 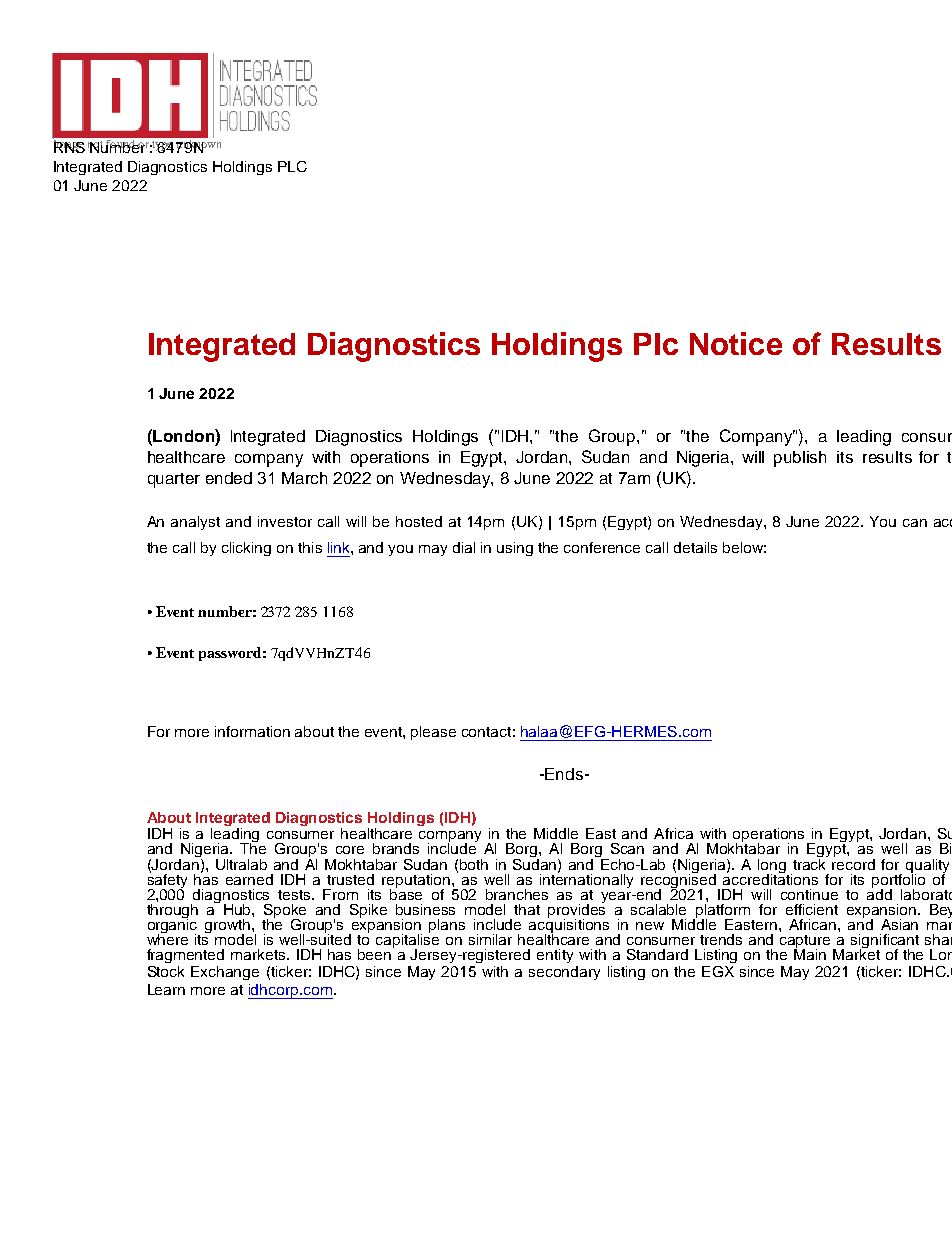 I want to click on clicking, so click(x=246, y=549).
